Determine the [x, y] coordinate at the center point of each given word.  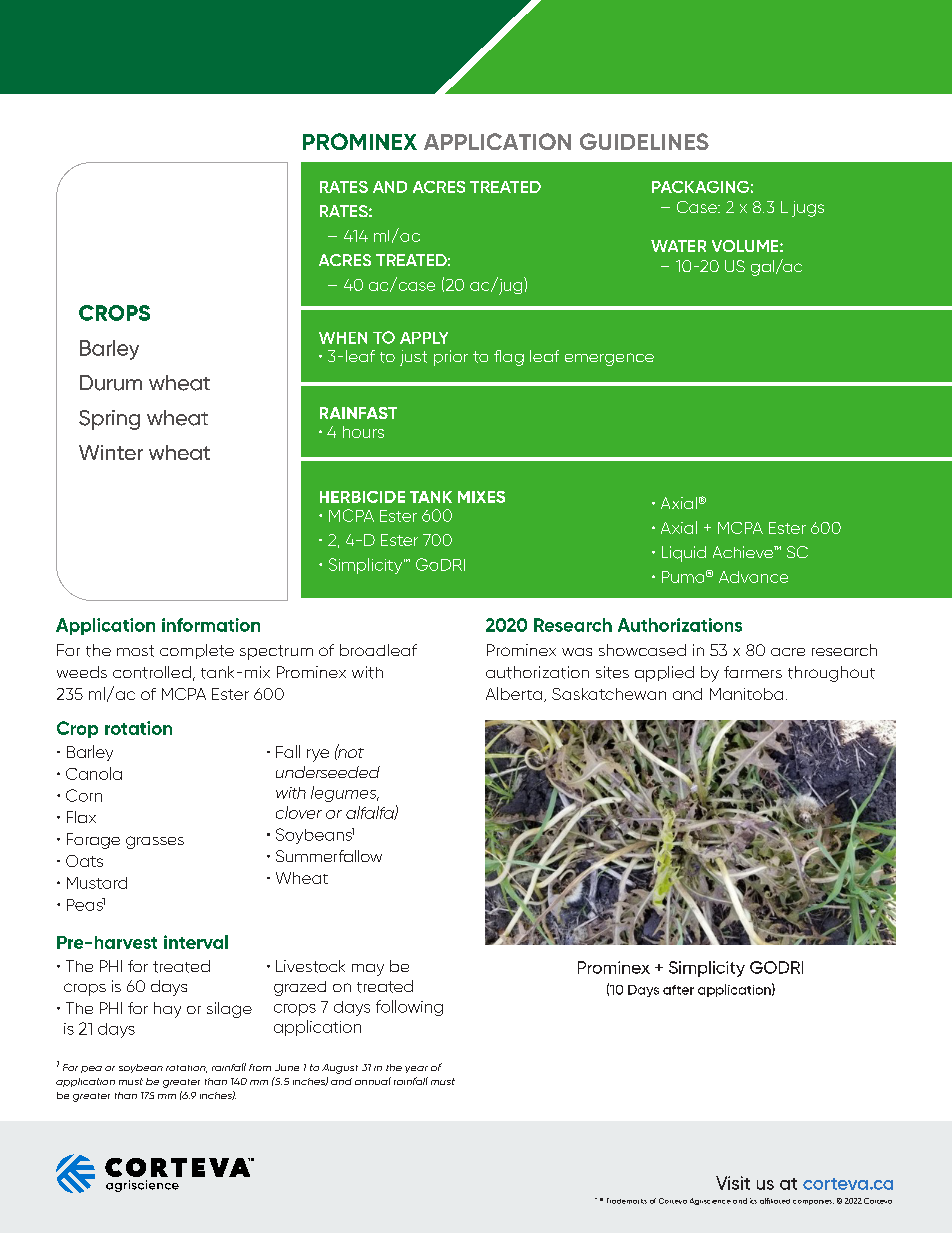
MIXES [481, 497]
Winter [111, 452]
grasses [155, 842]
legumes [345, 794]
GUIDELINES [644, 141]
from [260, 1067]
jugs [808, 209]
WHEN [343, 338]
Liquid [684, 554]
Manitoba [746, 694]
